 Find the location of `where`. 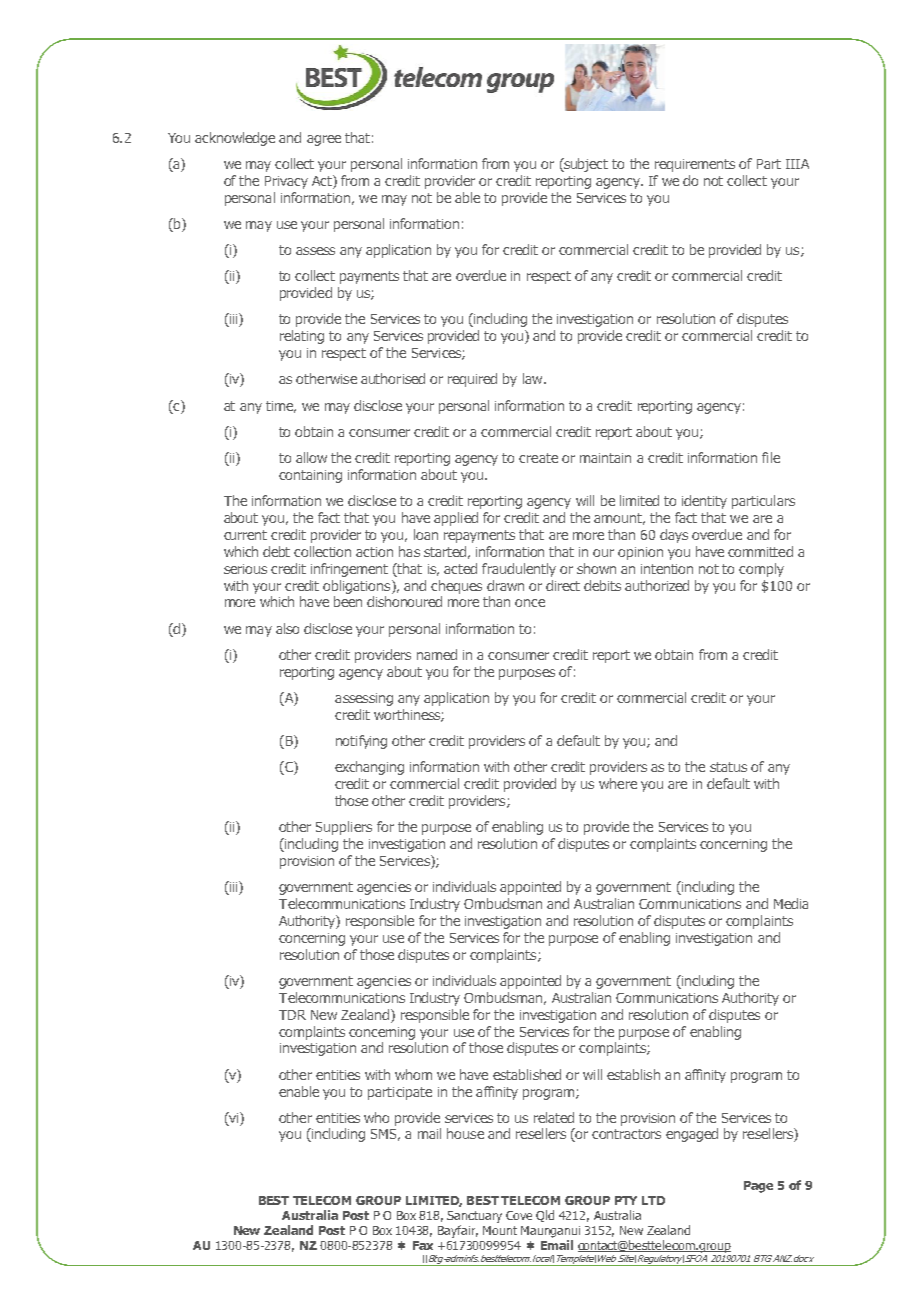

where is located at coordinates (618, 783).
